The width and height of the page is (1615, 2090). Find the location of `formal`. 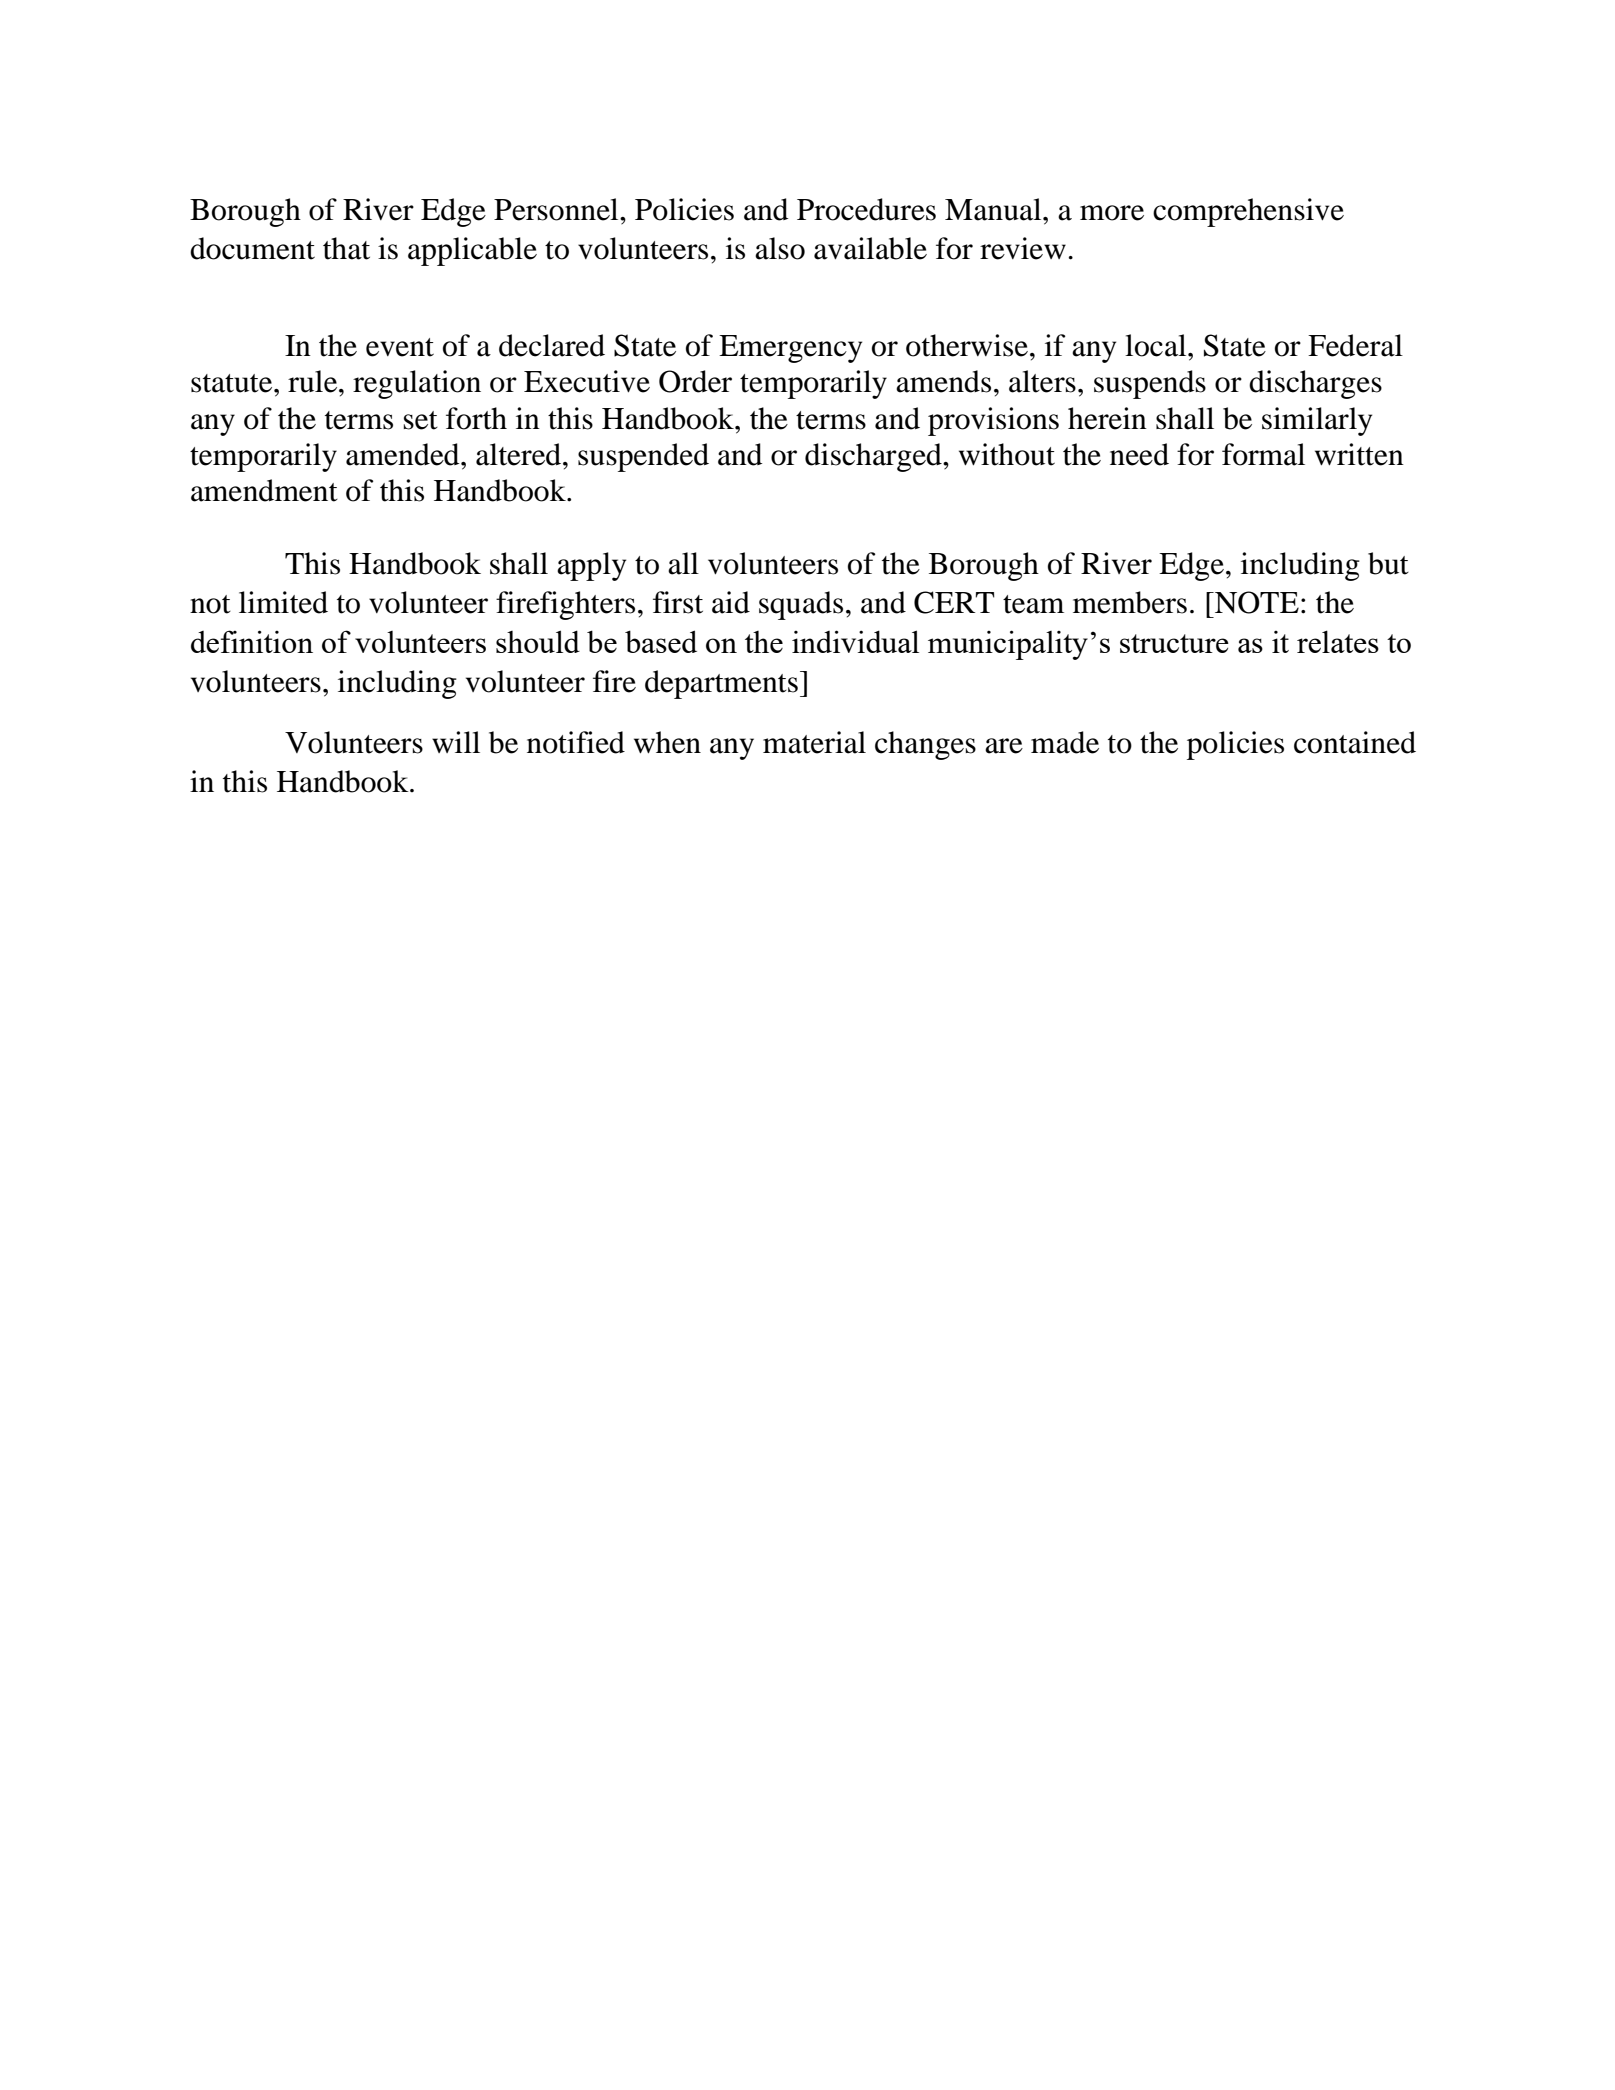

formal is located at coordinates (1263, 454).
